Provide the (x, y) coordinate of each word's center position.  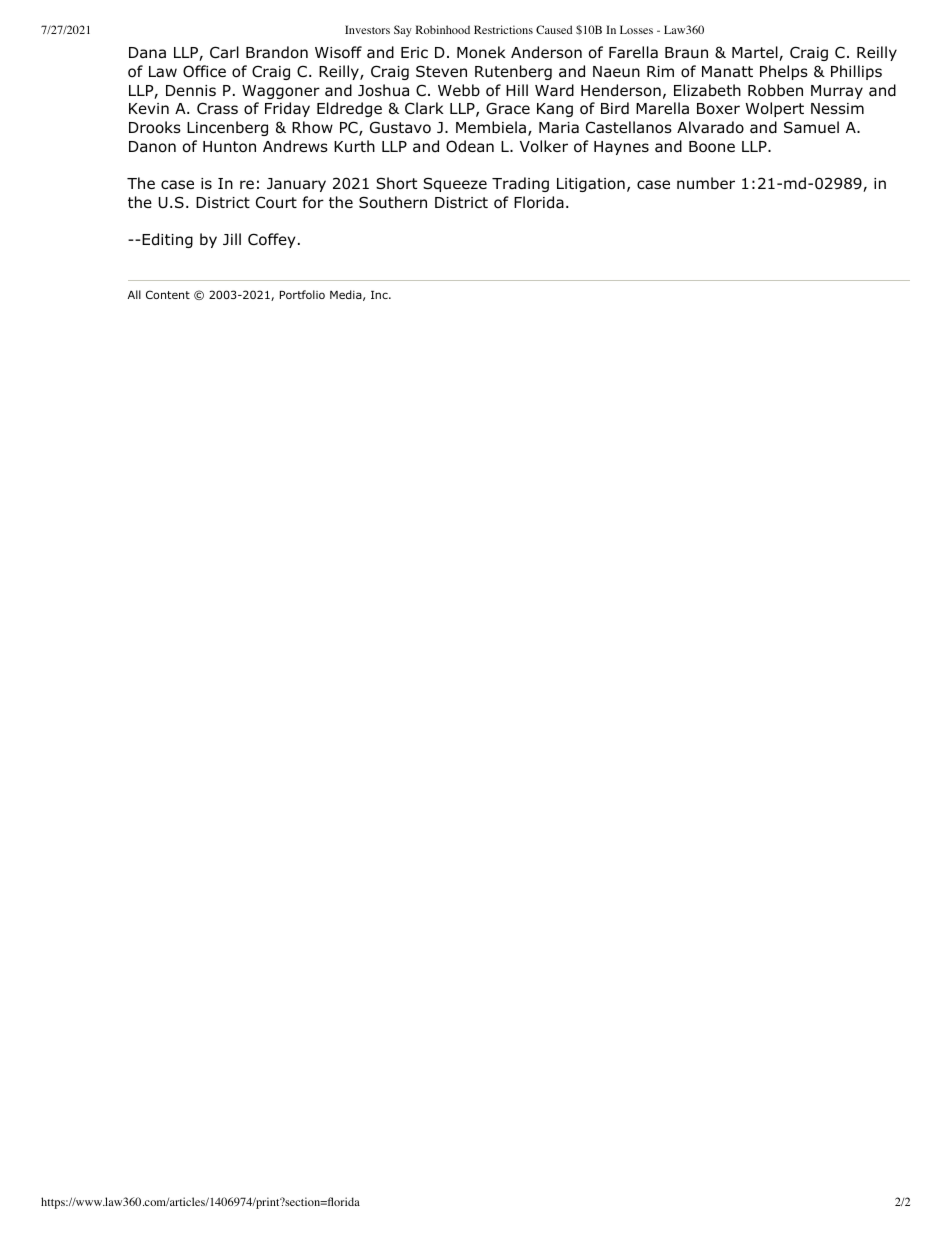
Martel (756, 53)
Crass (217, 108)
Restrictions (503, 29)
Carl (224, 52)
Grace (508, 108)
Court (276, 202)
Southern (393, 202)
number (706, 183)
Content (168, 294)
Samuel (811, 127)
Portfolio (302, 294)
